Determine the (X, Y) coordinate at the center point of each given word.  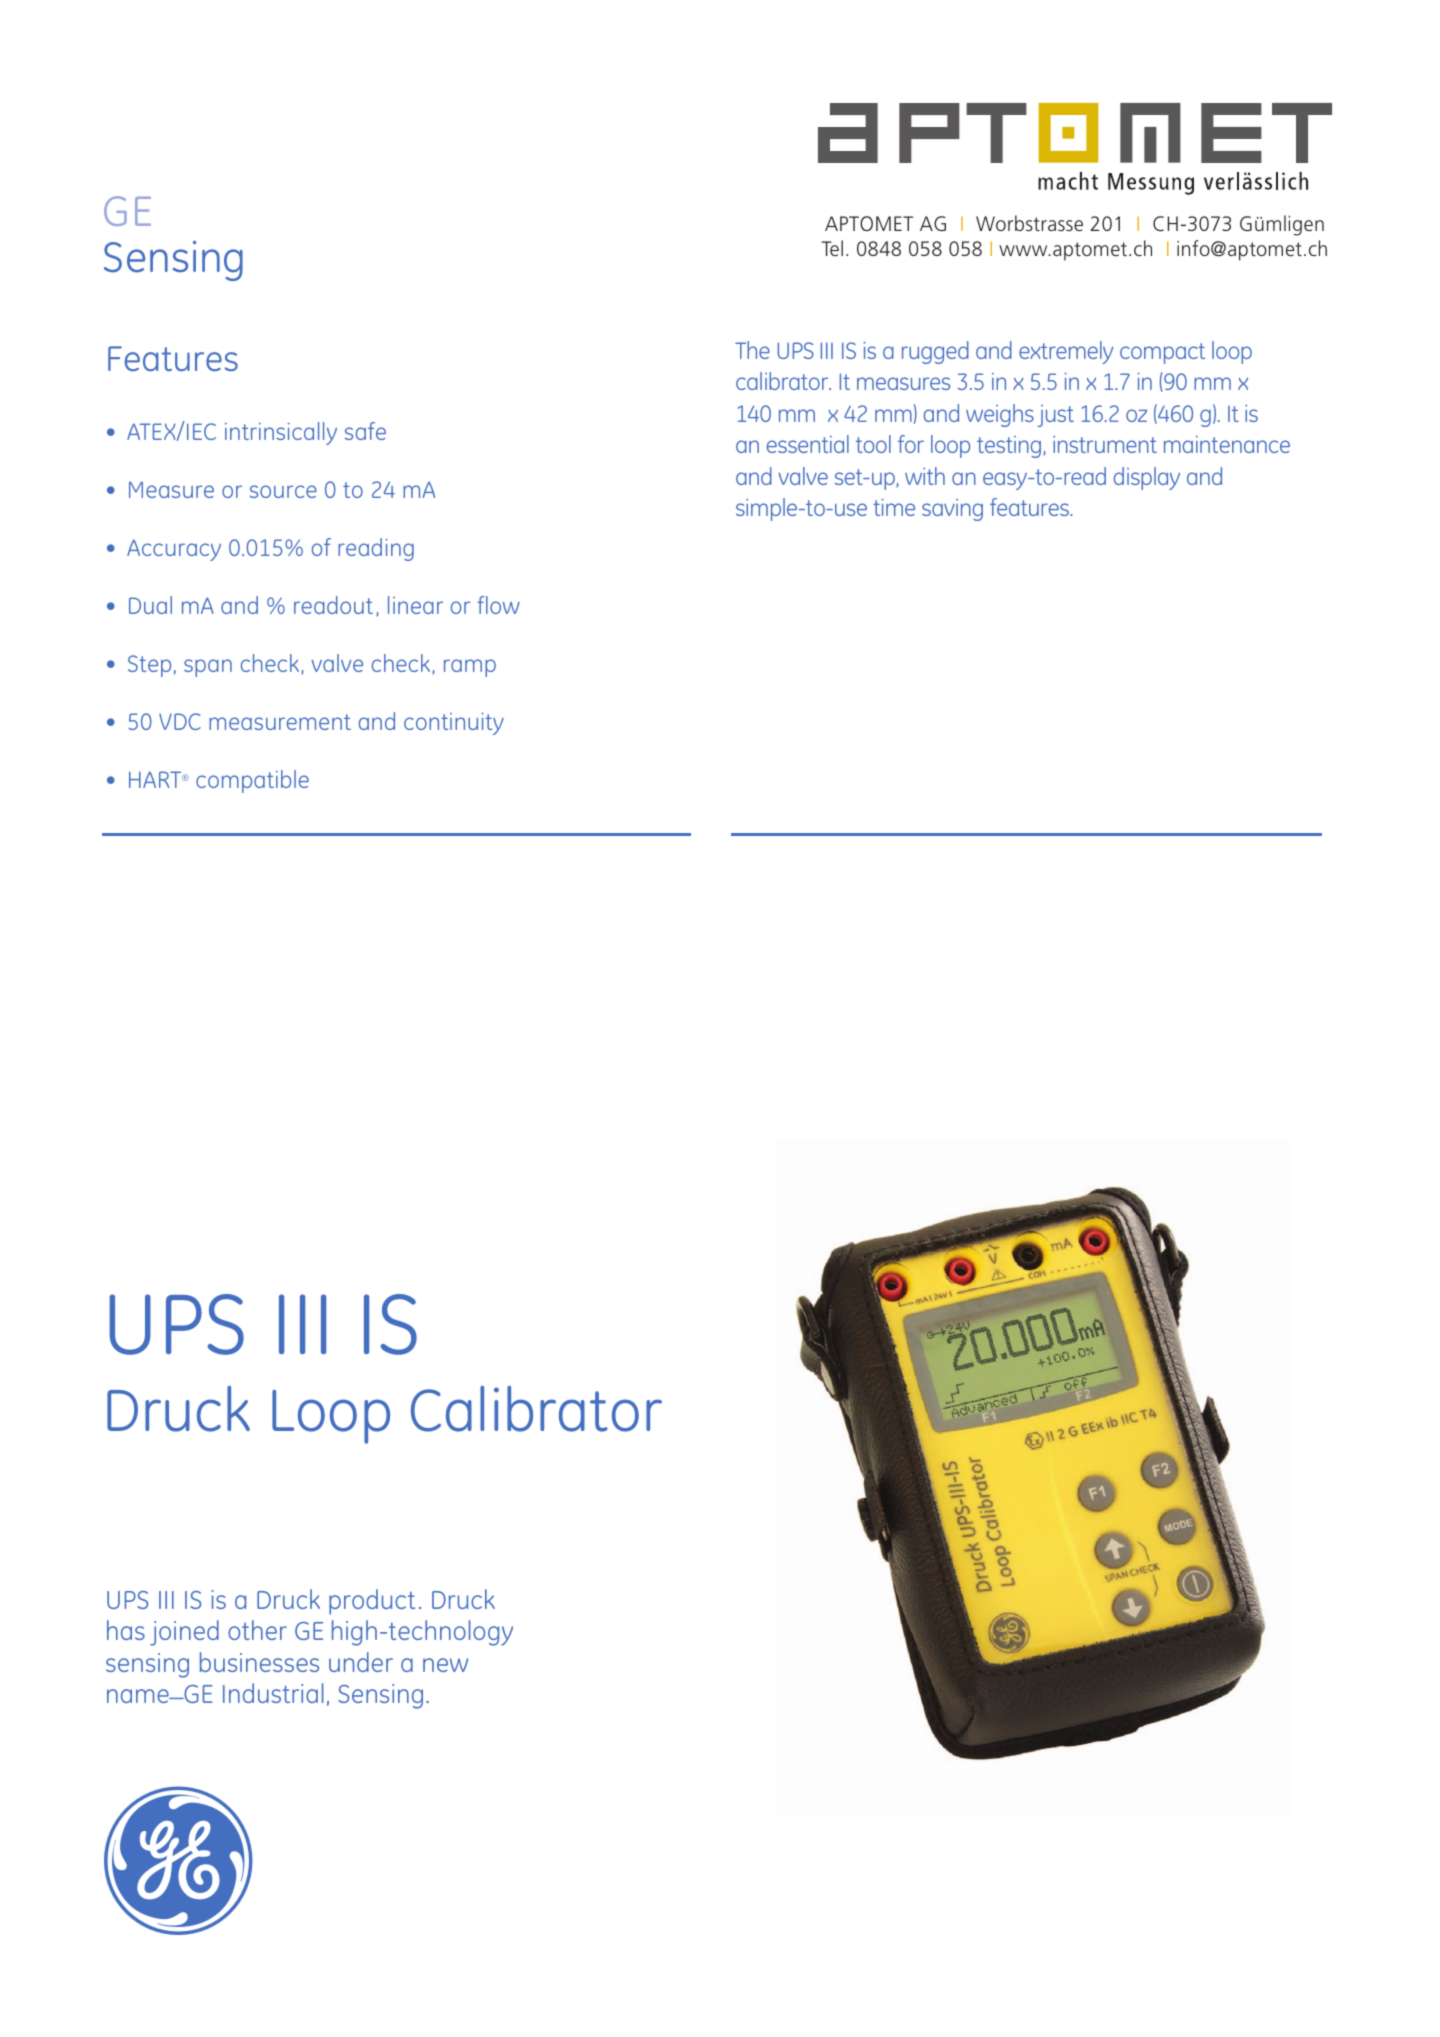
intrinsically (281, 433)
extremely (1066, 352)
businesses (259, 1662)
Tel (832, 248)
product (372, 1602)
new (445, 1665)
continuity (454, 724)
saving (952, 510)
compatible (252, 781)
